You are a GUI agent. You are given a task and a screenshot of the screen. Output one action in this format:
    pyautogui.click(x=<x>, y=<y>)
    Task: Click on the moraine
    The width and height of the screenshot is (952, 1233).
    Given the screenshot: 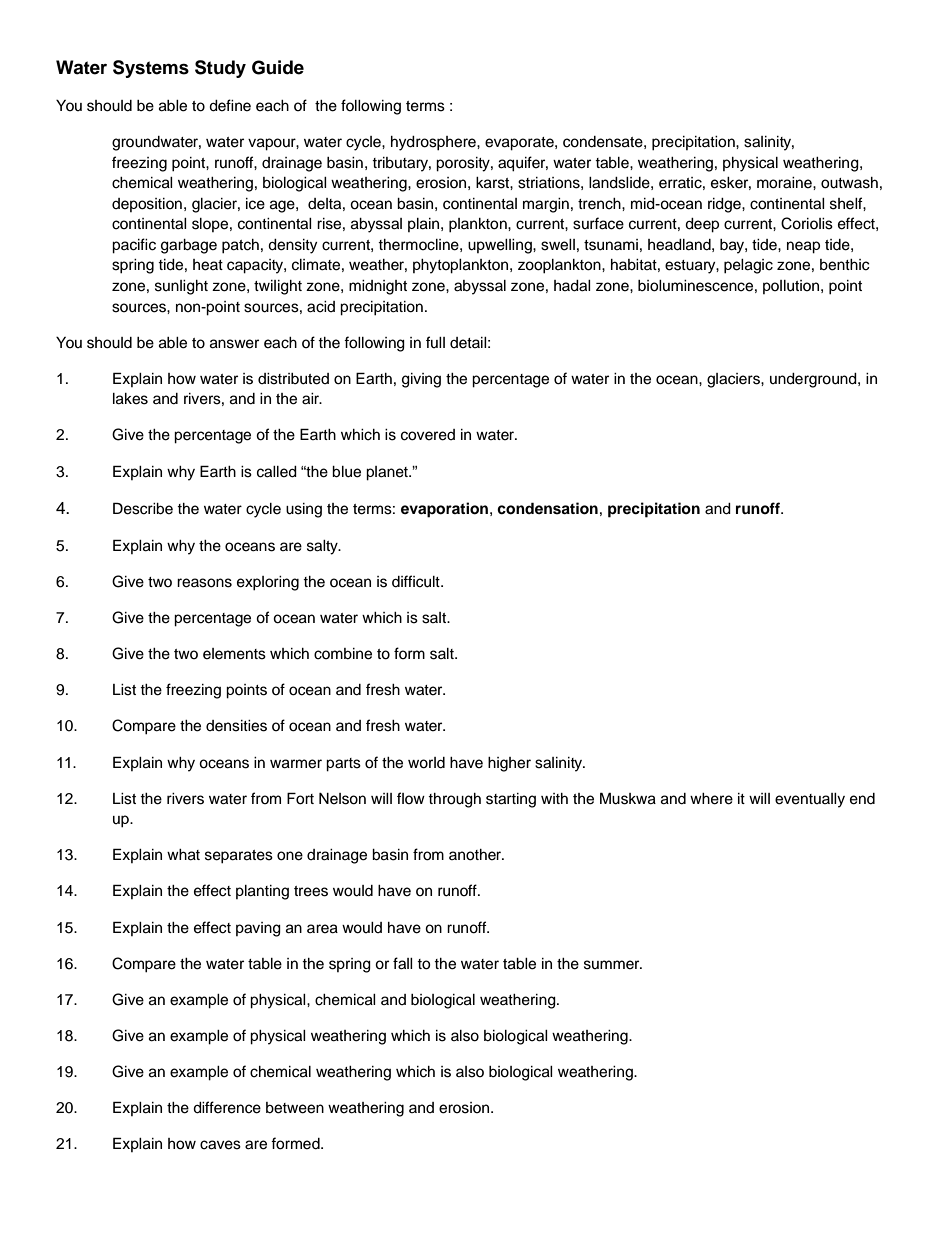 What is the action you would take?
    pyautogui.click(x=785, y=183)
